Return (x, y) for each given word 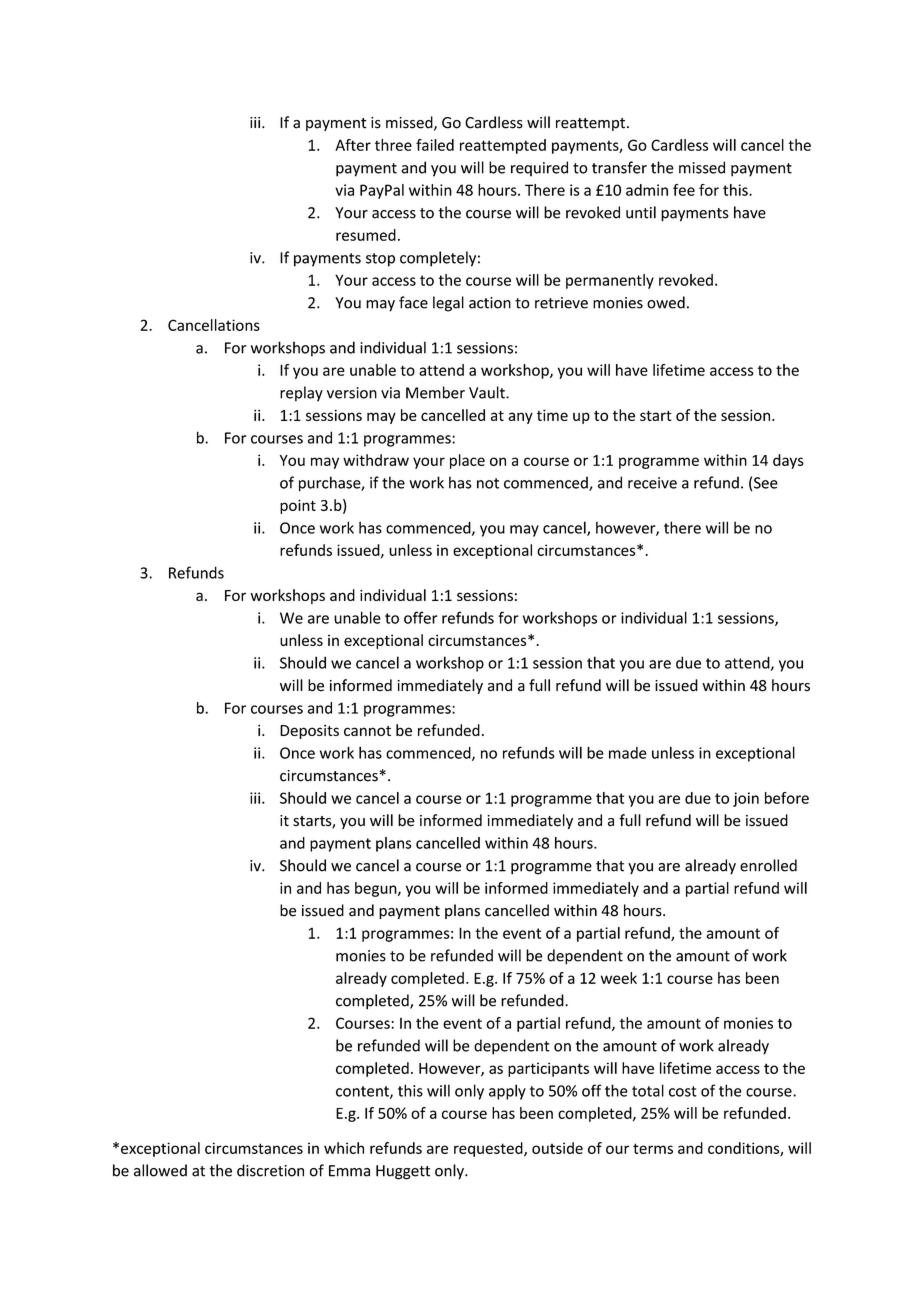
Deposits (309, 732)
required (539, 169)
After (353, 145)
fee (684, 190)
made (628, 753)
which (344, 1148)
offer (421, 617)
